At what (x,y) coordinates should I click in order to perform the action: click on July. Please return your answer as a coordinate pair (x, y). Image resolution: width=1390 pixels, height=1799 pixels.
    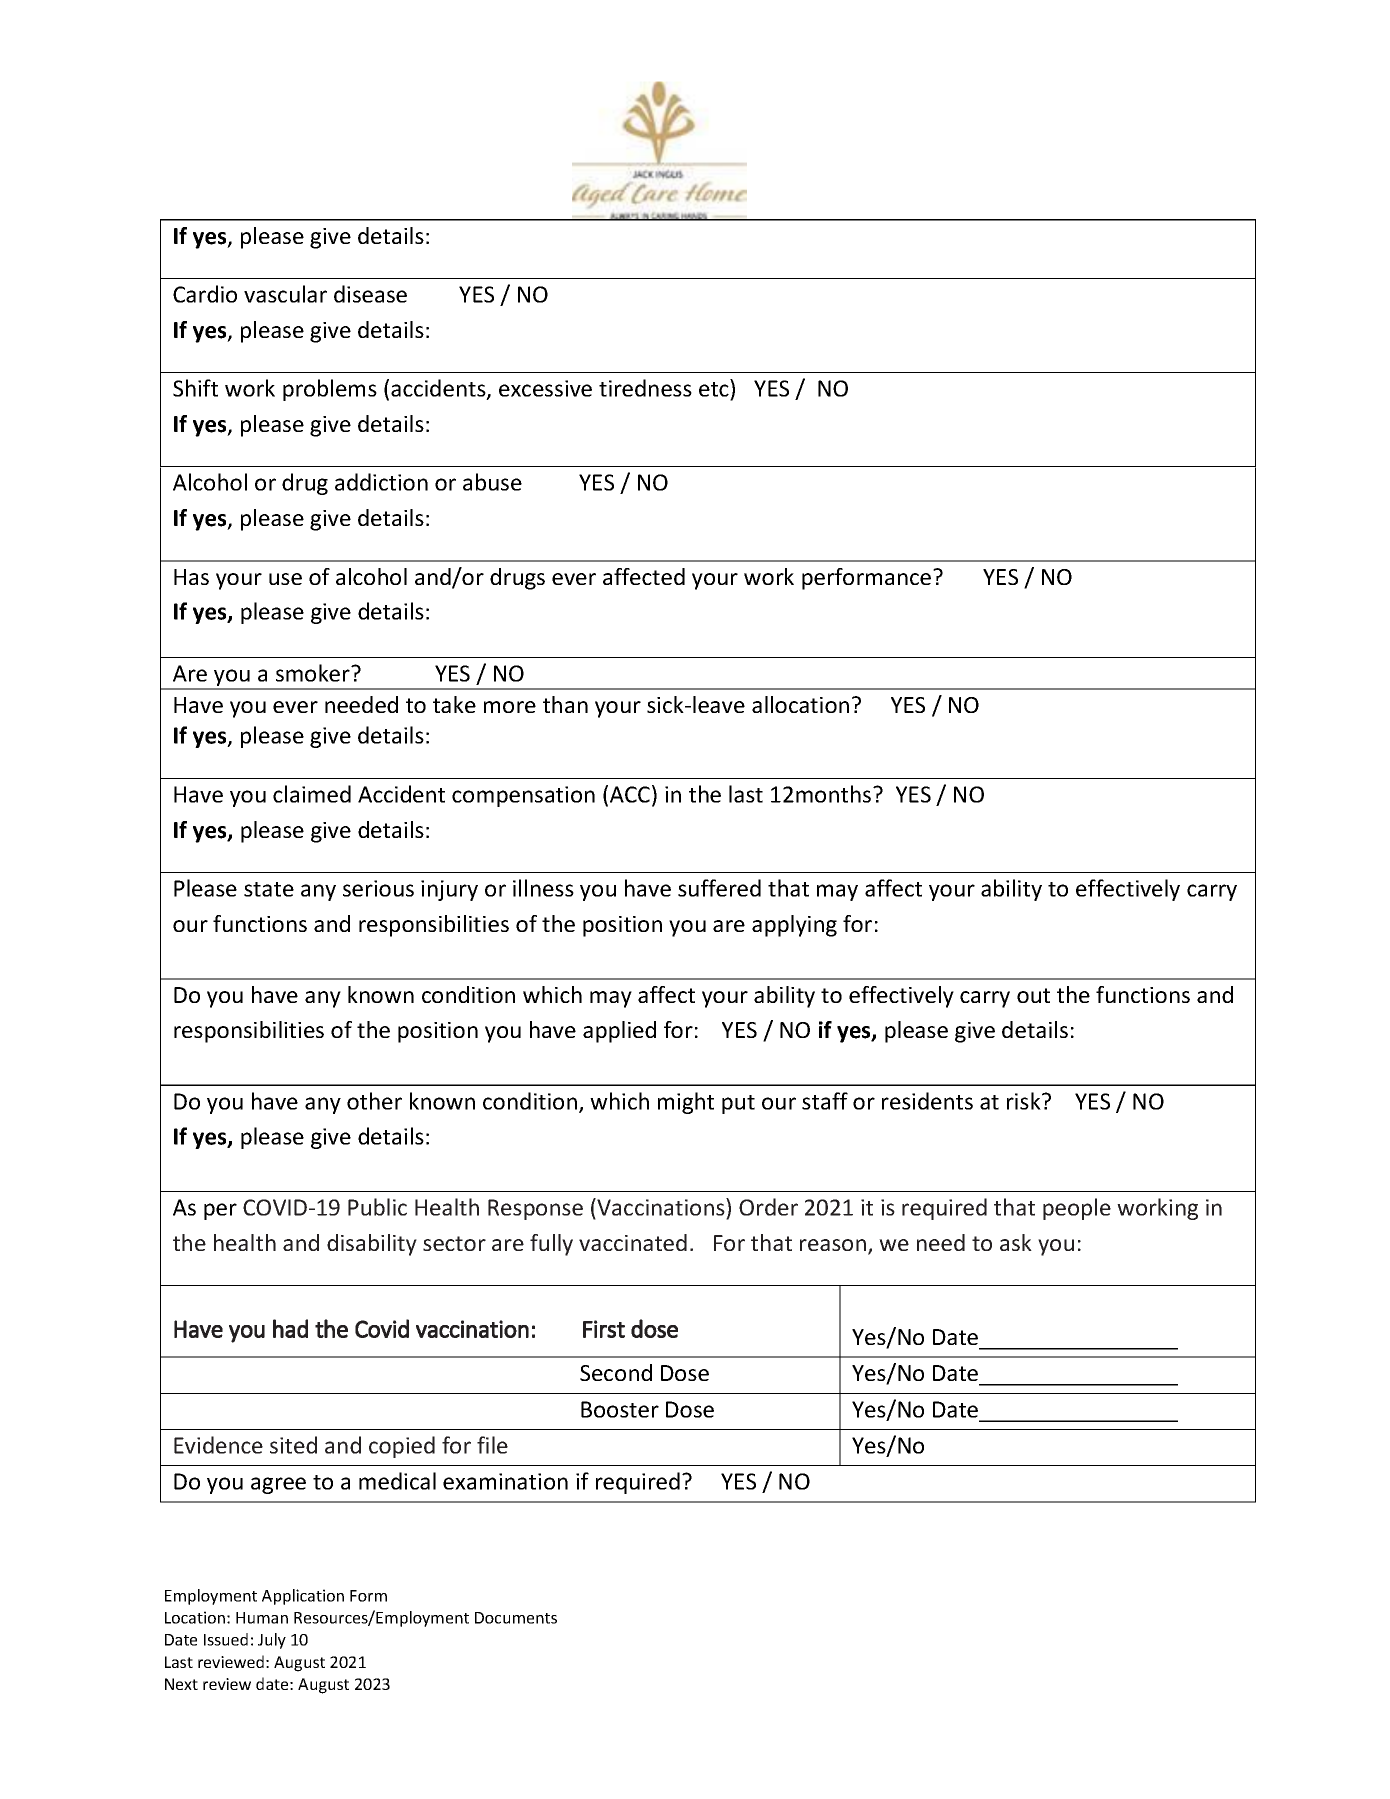
    Looking at the image, I should click on (272, 1641).
